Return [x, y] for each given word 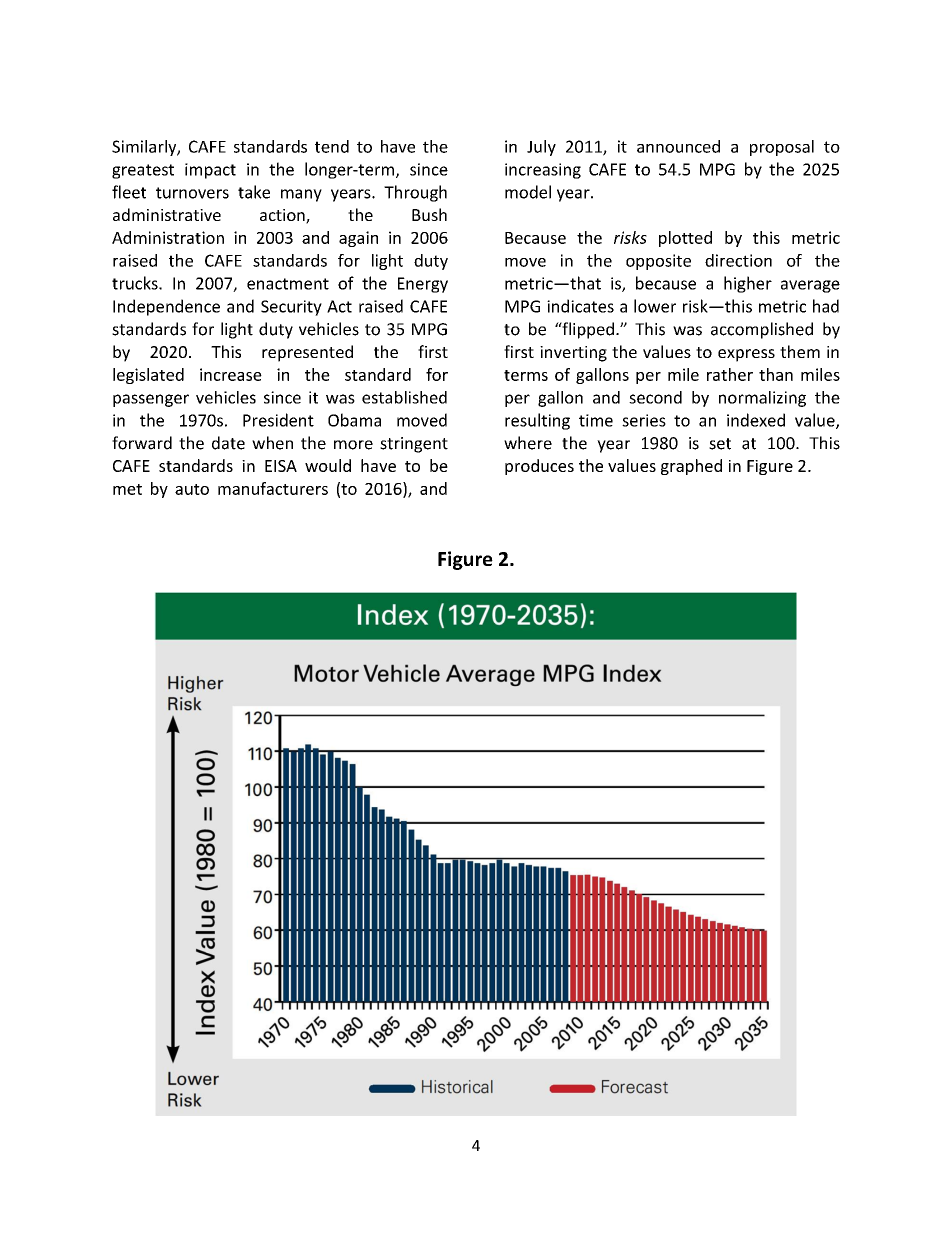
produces [539, 467]
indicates [580, 306]
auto [192, 489]
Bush [429, 214]
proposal [782, 148]
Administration [168, 237]
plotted [685, 239]
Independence [166, 307]
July [541, 148]
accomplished [762, 330]
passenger [151, 400]
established [404, 397]
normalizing [762, 399]
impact [210, 171]
